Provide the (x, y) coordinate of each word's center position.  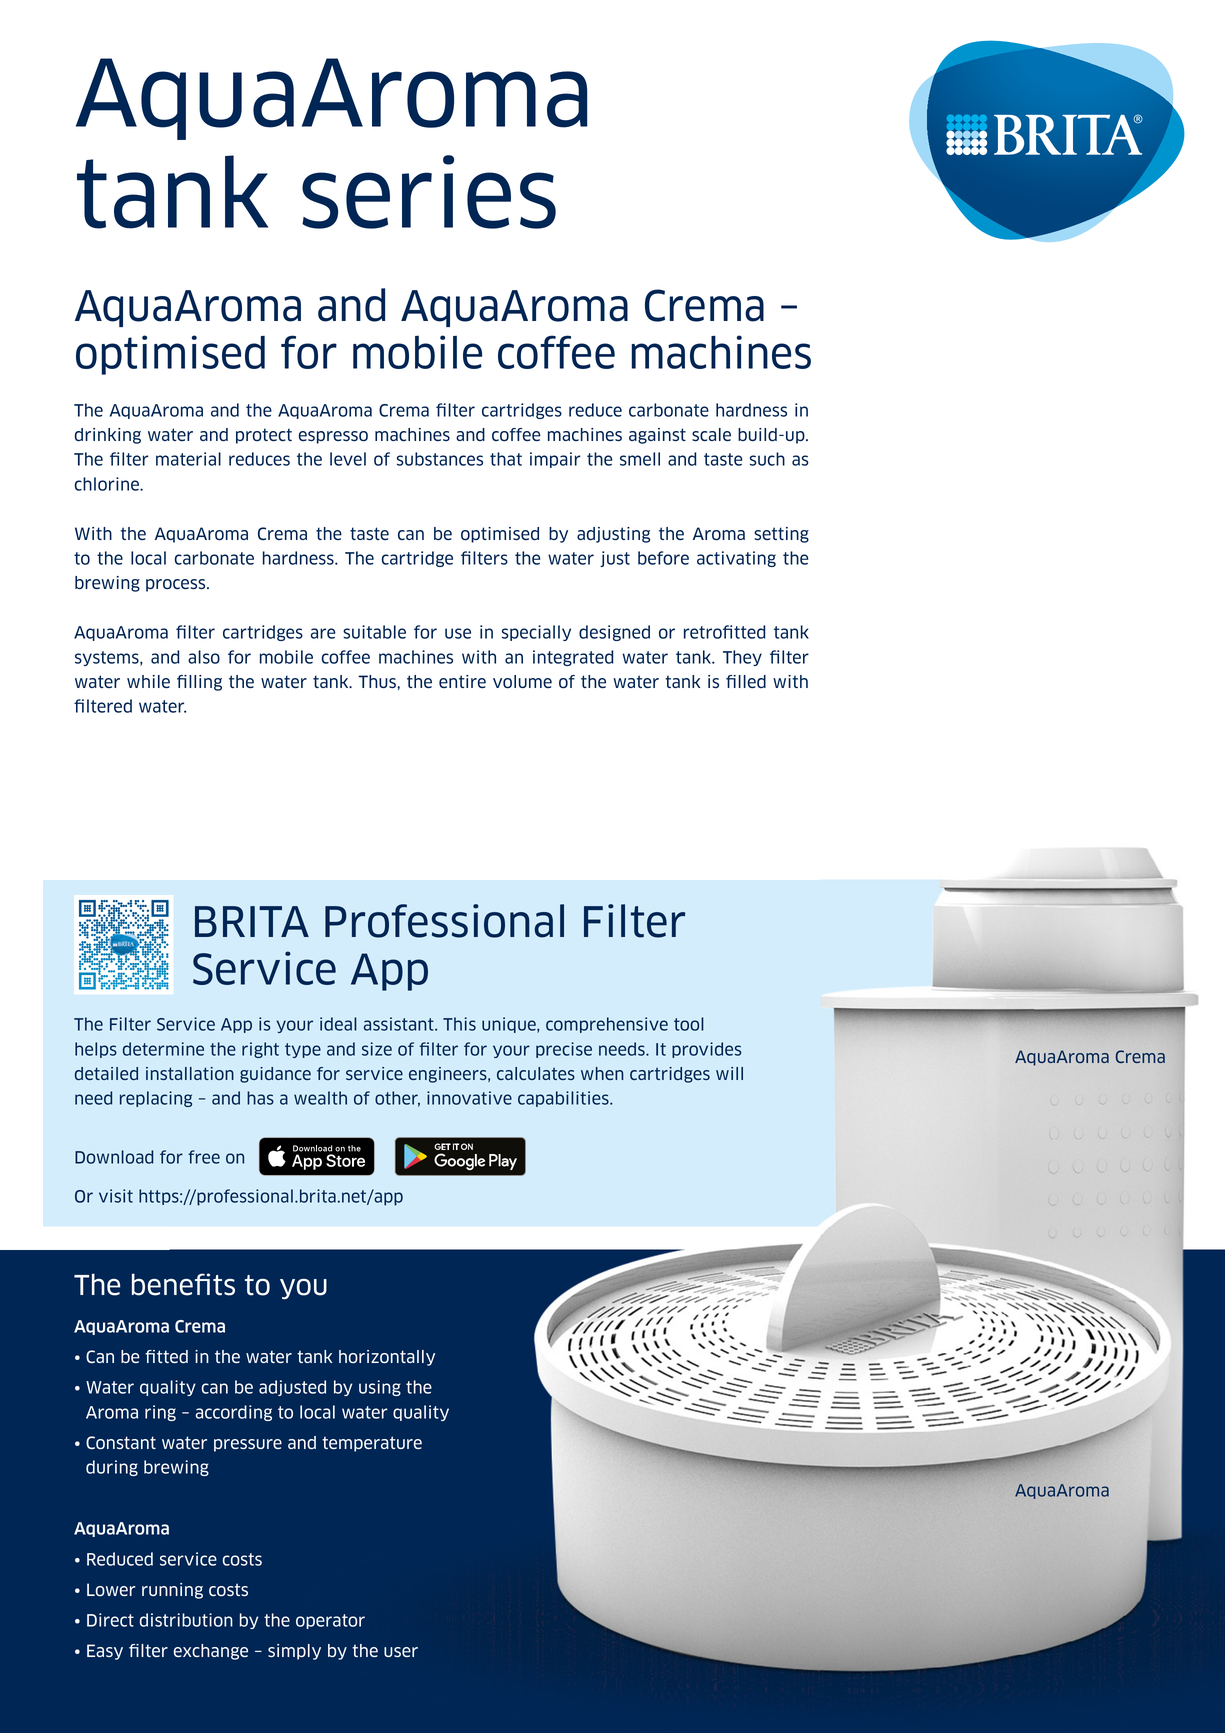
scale (711, 434)
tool (689, 1024)
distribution (186, 1620)
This (459, 1024)
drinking (108, 436)
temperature (372, 1444)
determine (163, 1049)
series (429, 192)
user (401, 1652)
